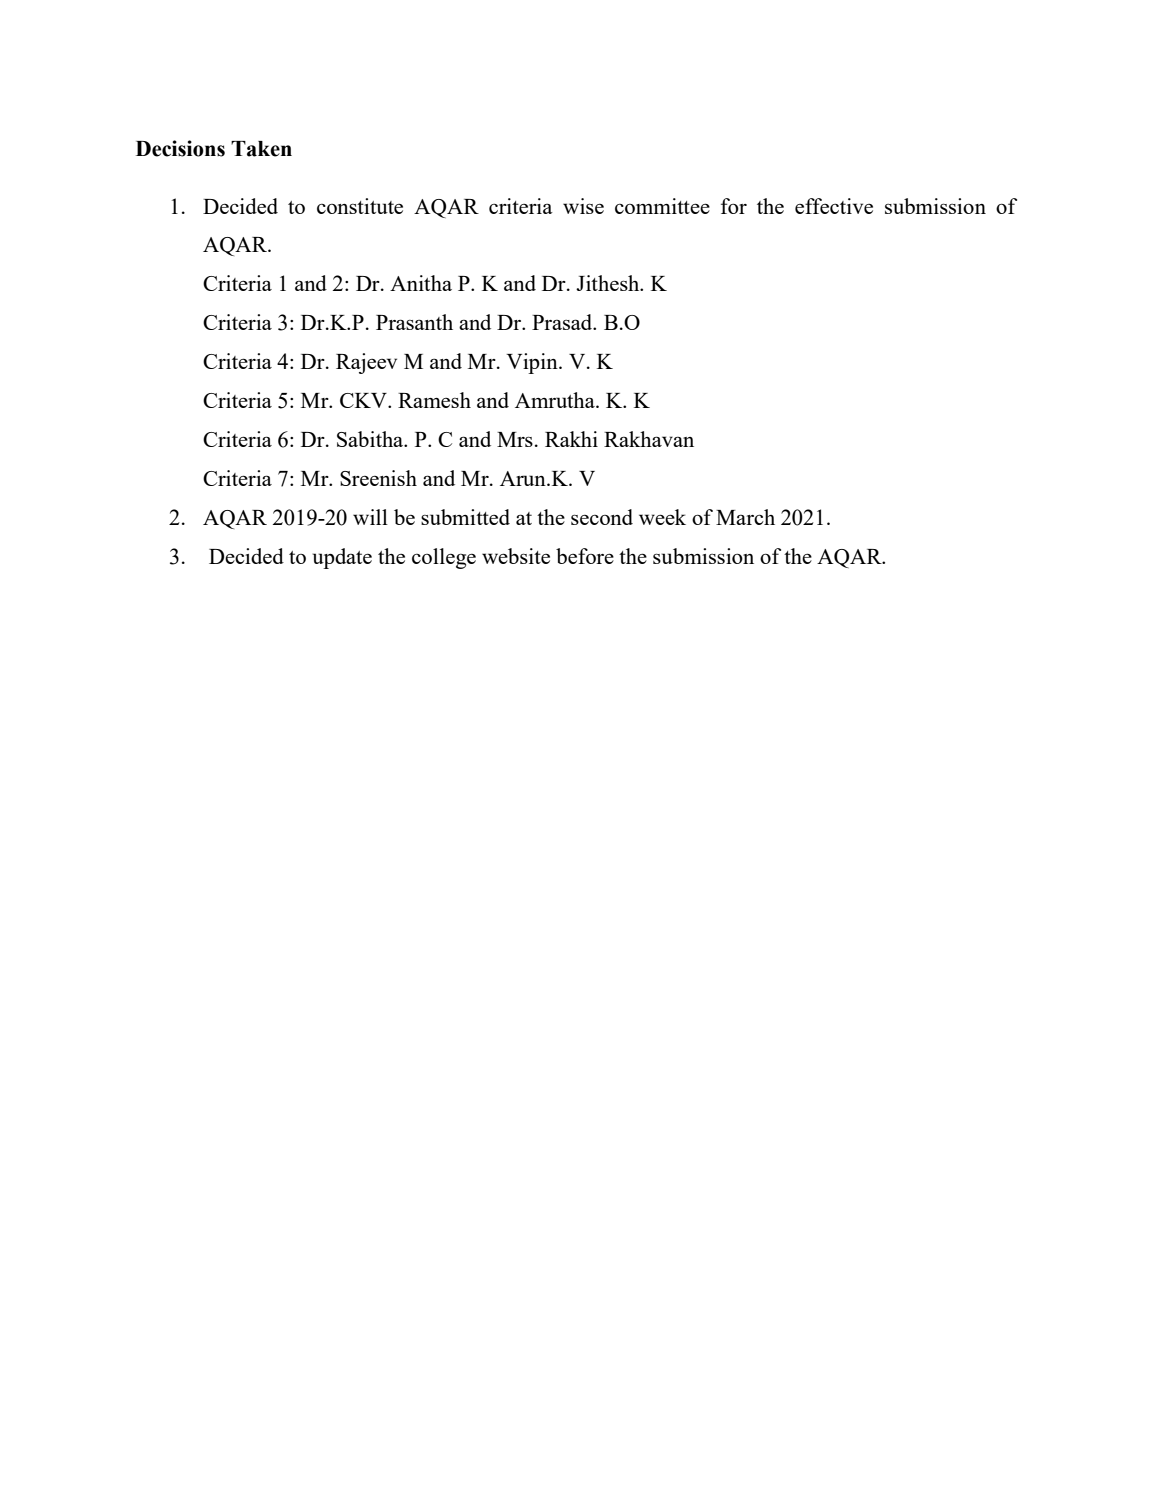 Image resolution: width=1151 pixels, height=1489 pixels. Describe the element at coordinates (516, 556) in the document. I see `website` at that location.
